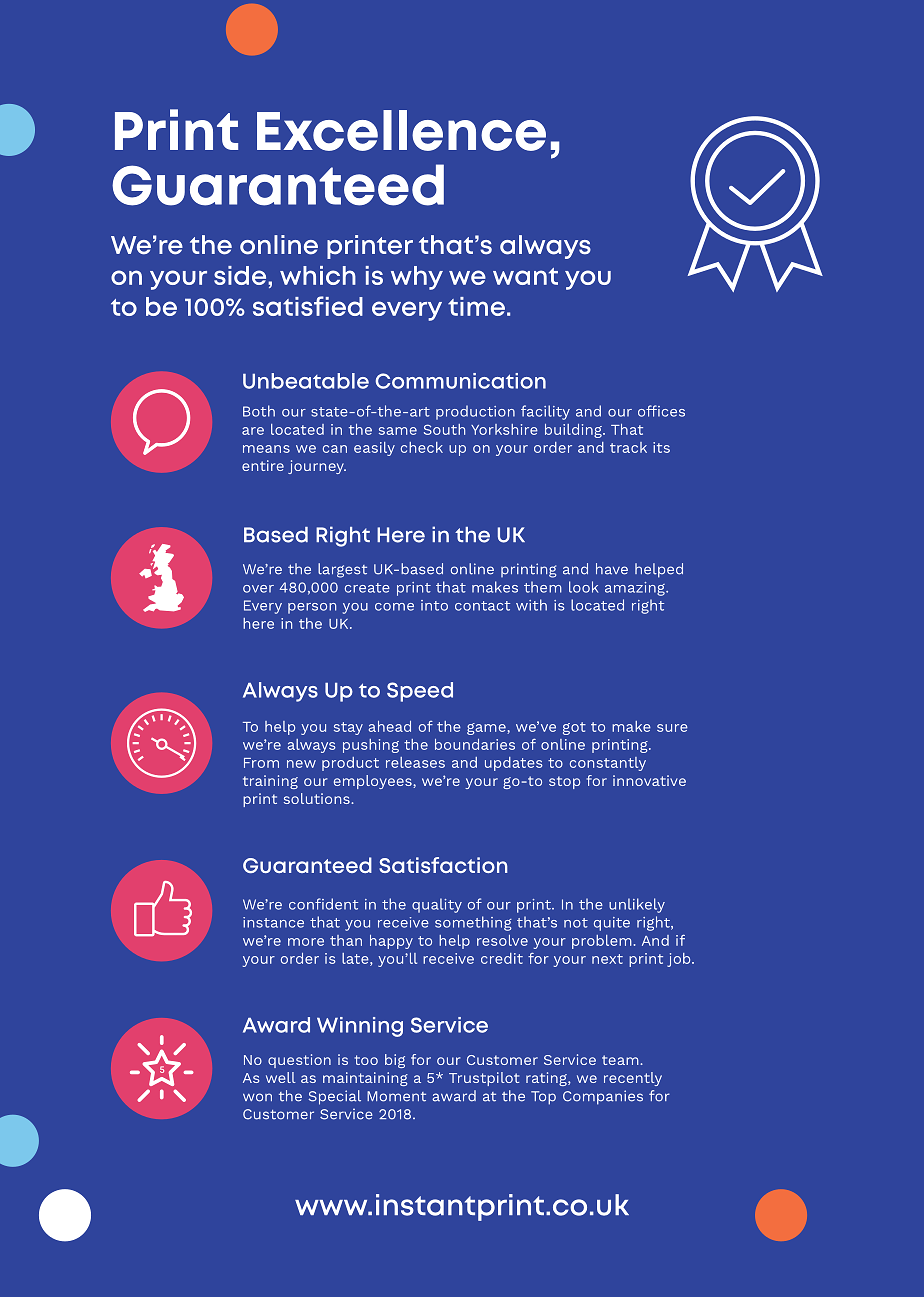  What do you see at coordinates (312, 608) in the screenshot?
I see `person` at bounding box center [312, 608].
